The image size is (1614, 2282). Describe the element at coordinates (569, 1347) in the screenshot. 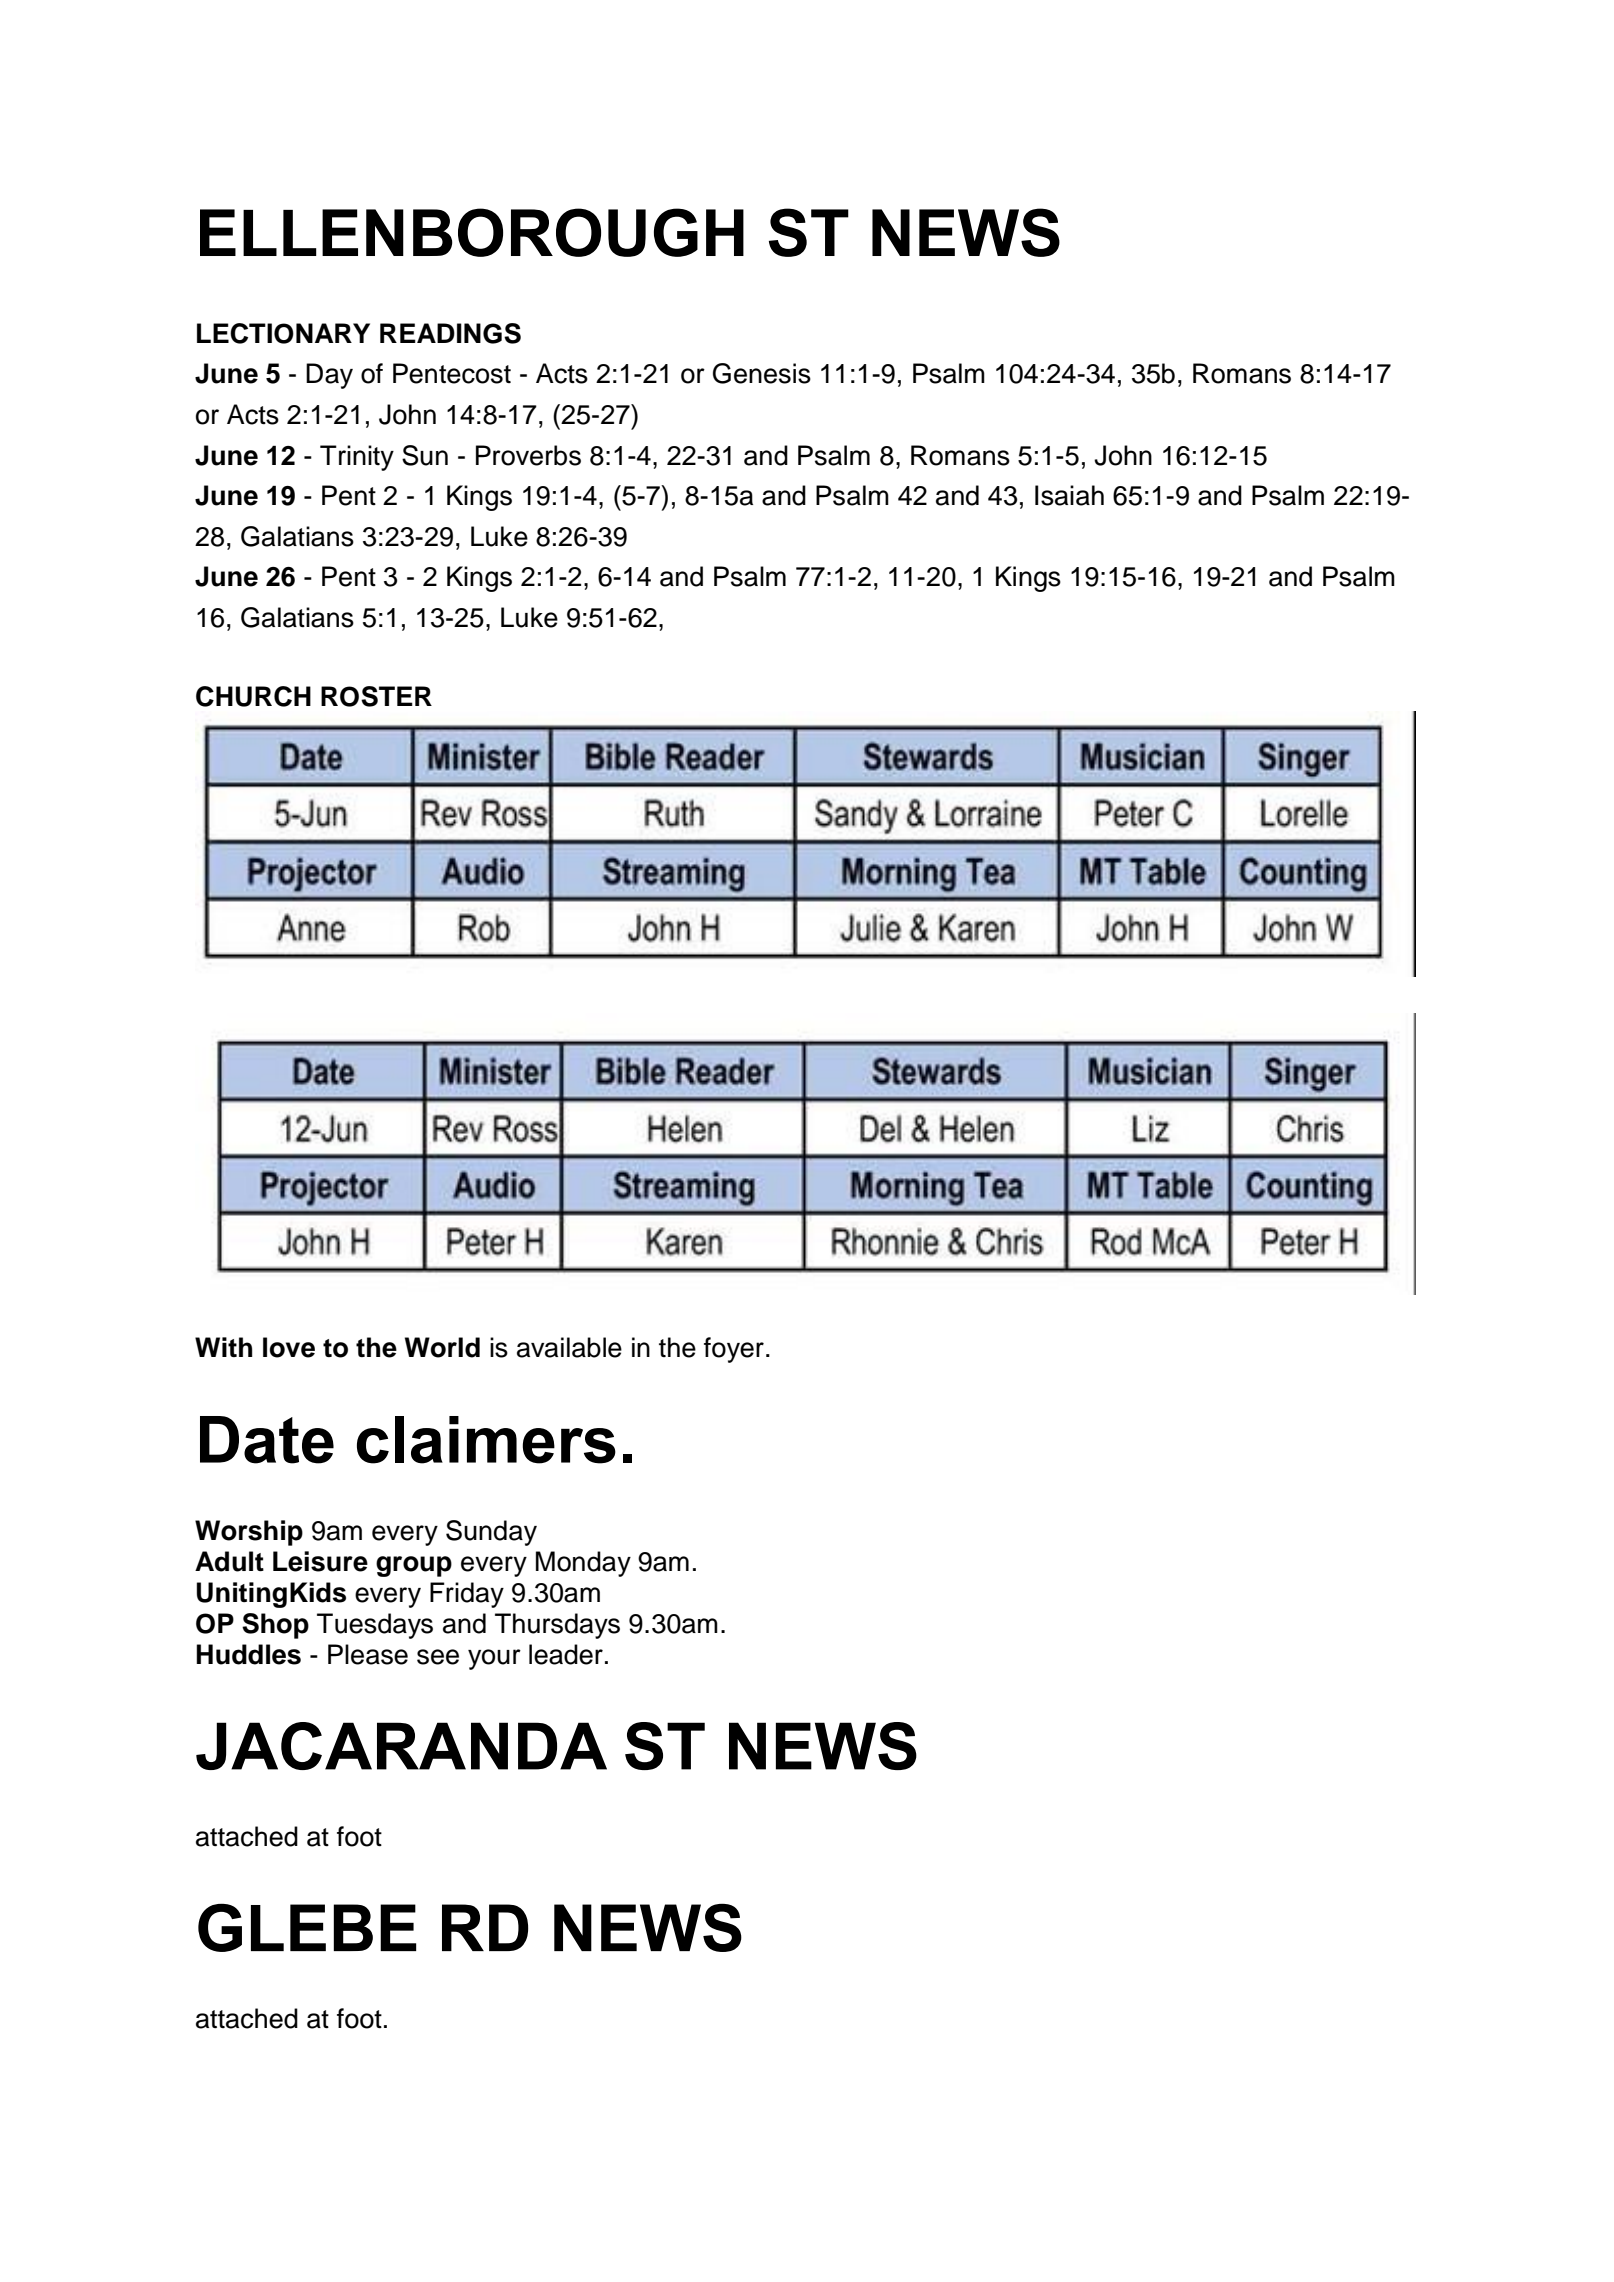

I see `available` at that location.
